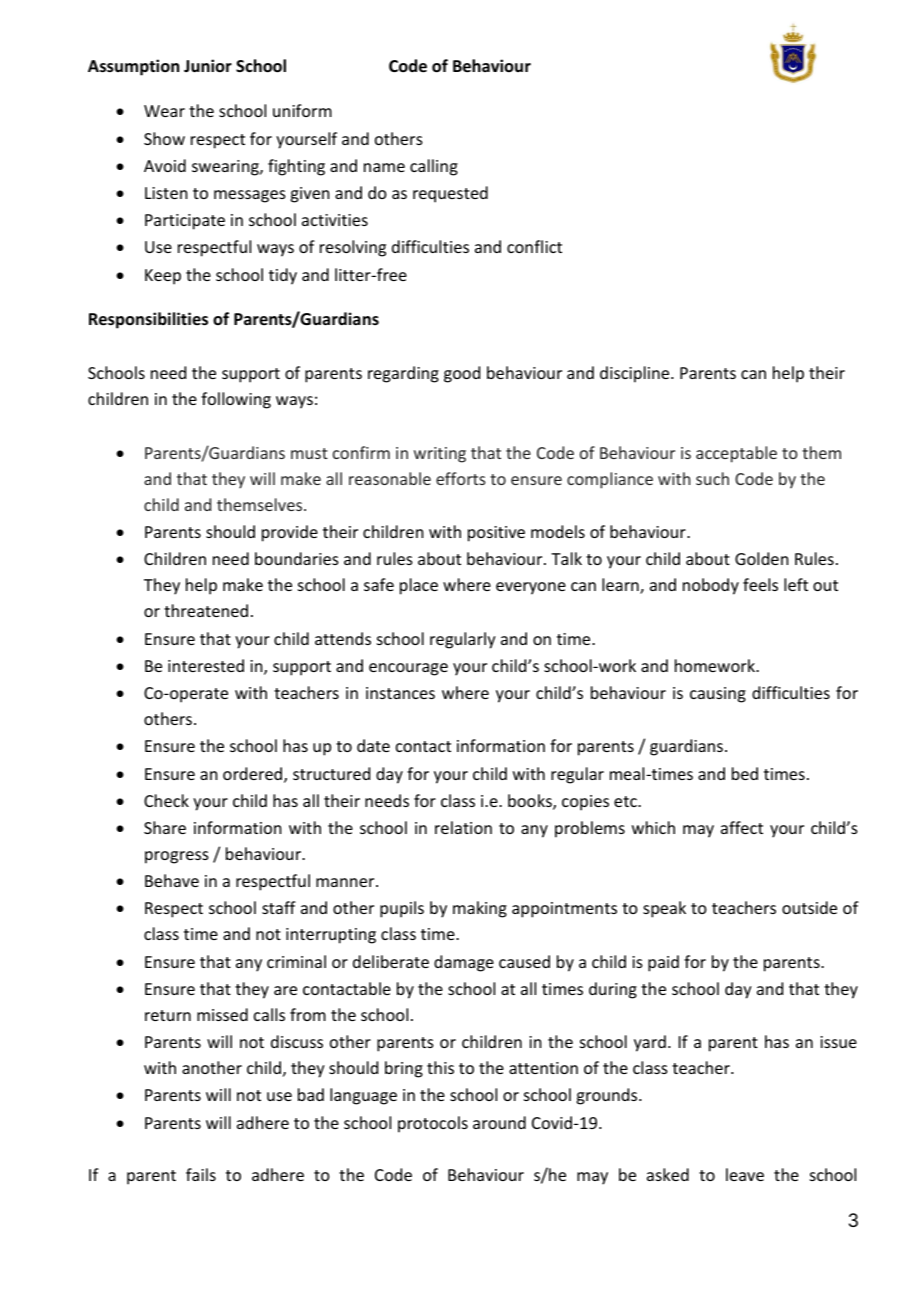 Image resolution: width=924 pixels, height=1308 pixels. Describe the element at coordinates (745, 773) in the document. I see `bed` at that location.
